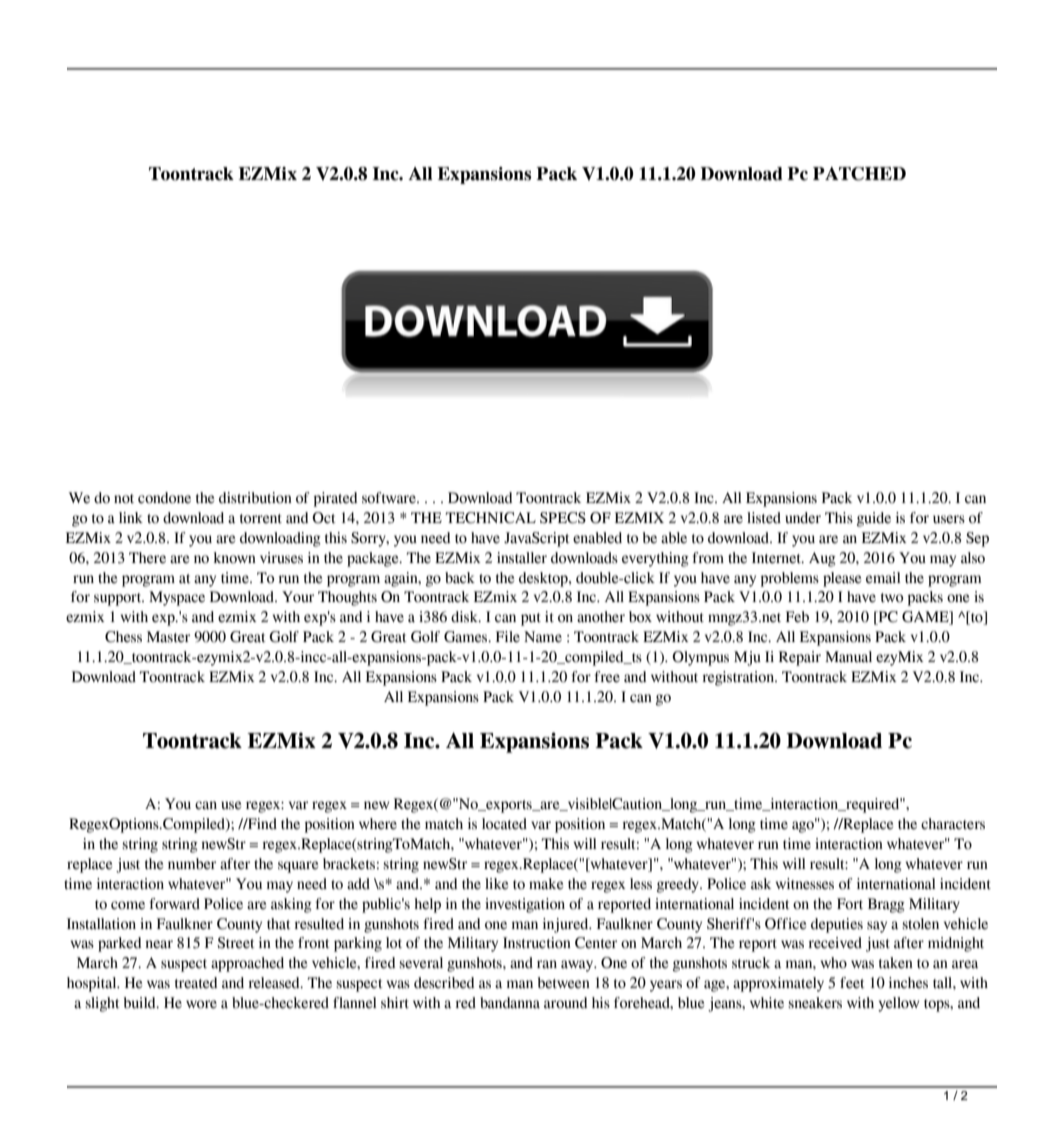 This page has height=1132, width=1064. I want to click on characters, so click(953, 824).
